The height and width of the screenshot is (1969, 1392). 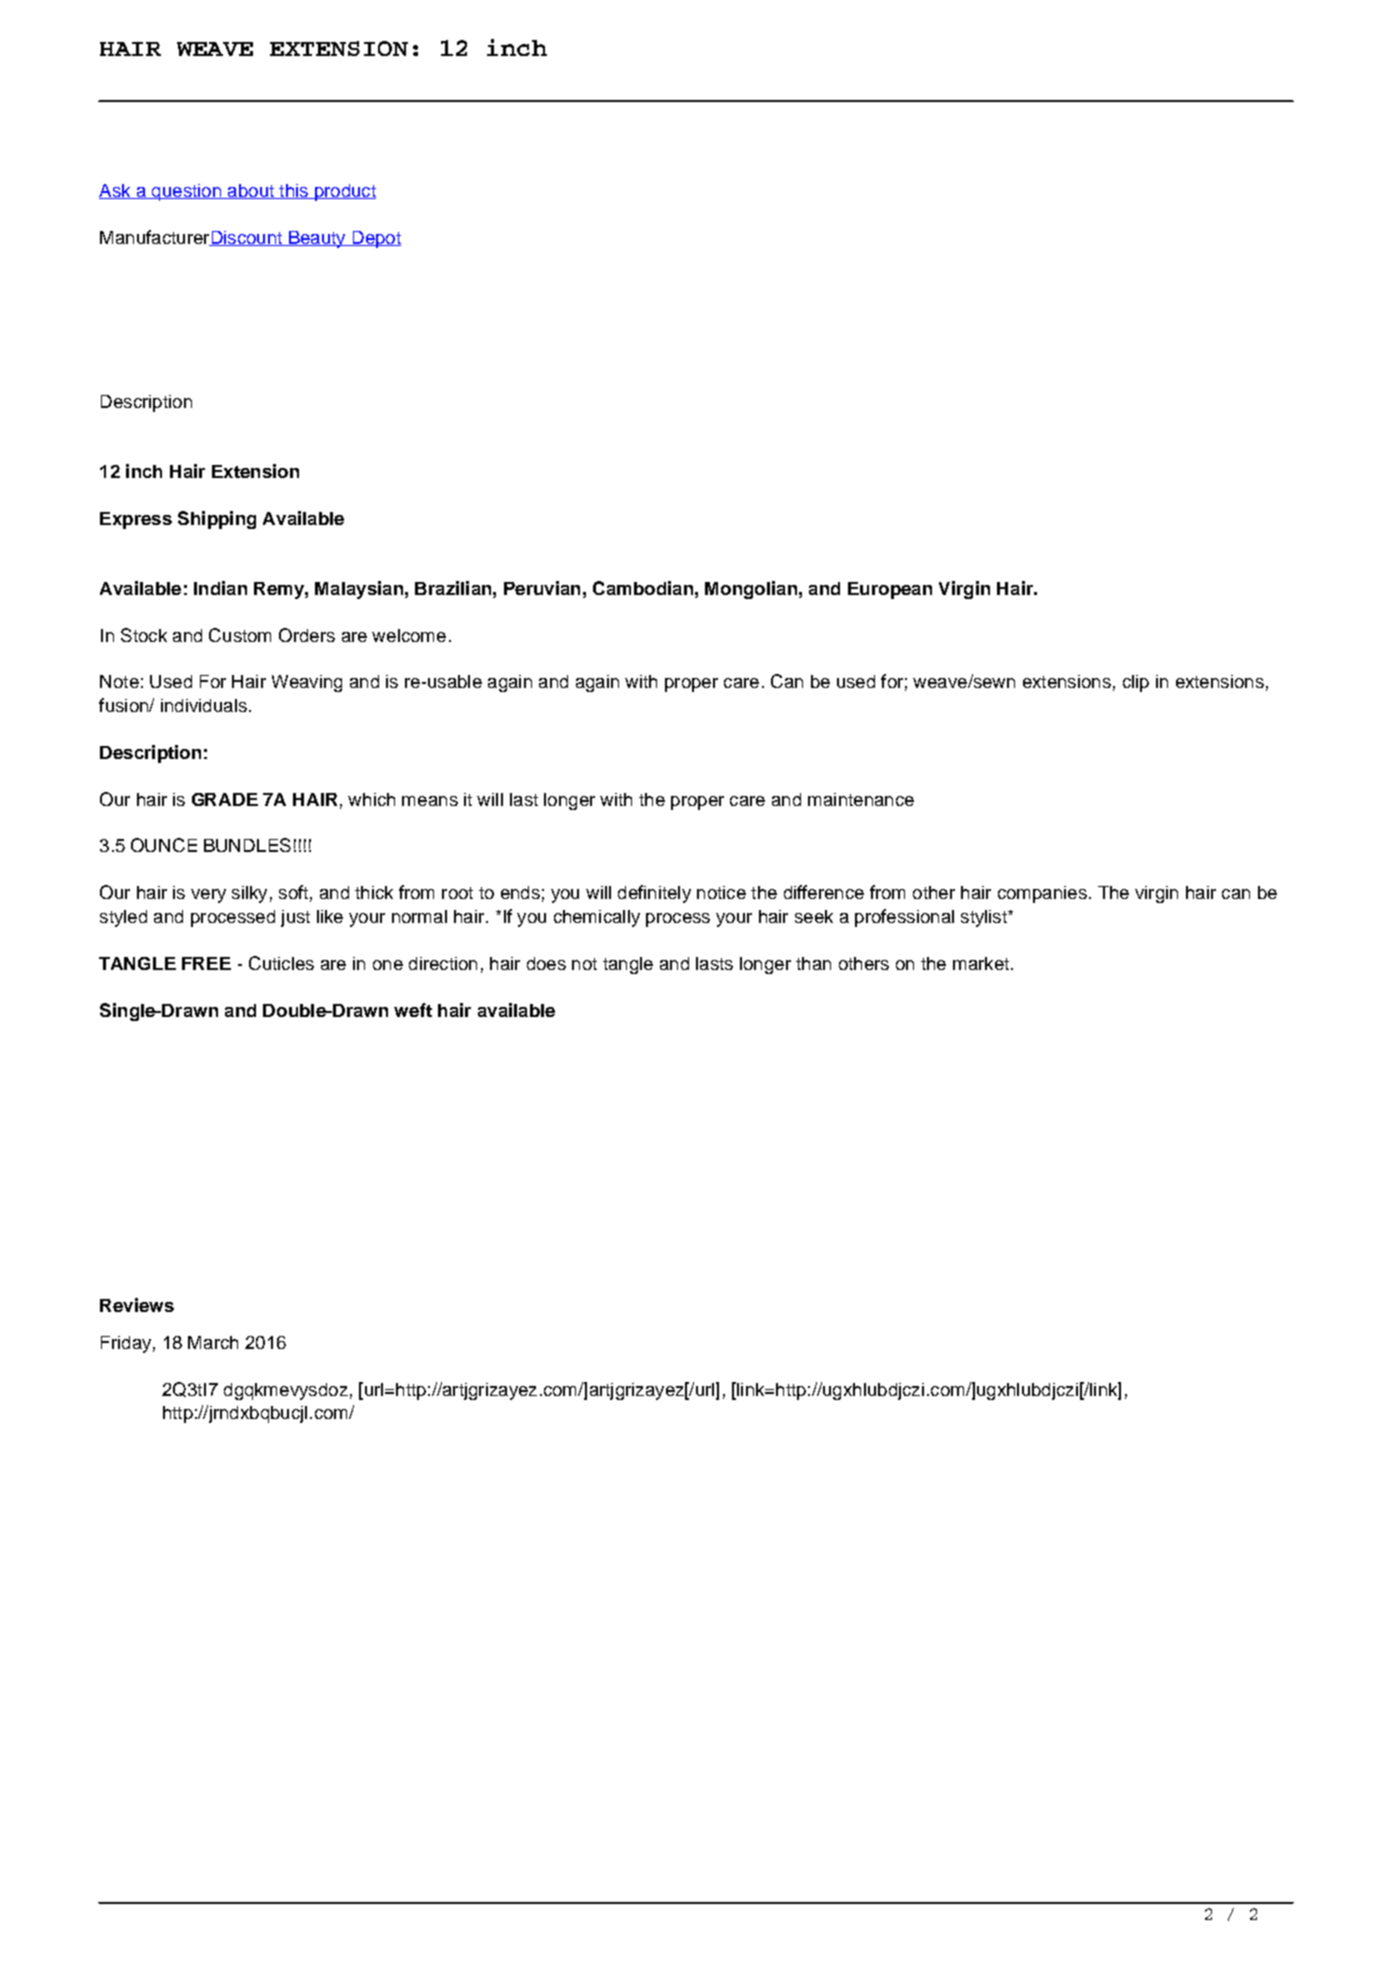 I want to click on about, so click(x=251, y=191).
